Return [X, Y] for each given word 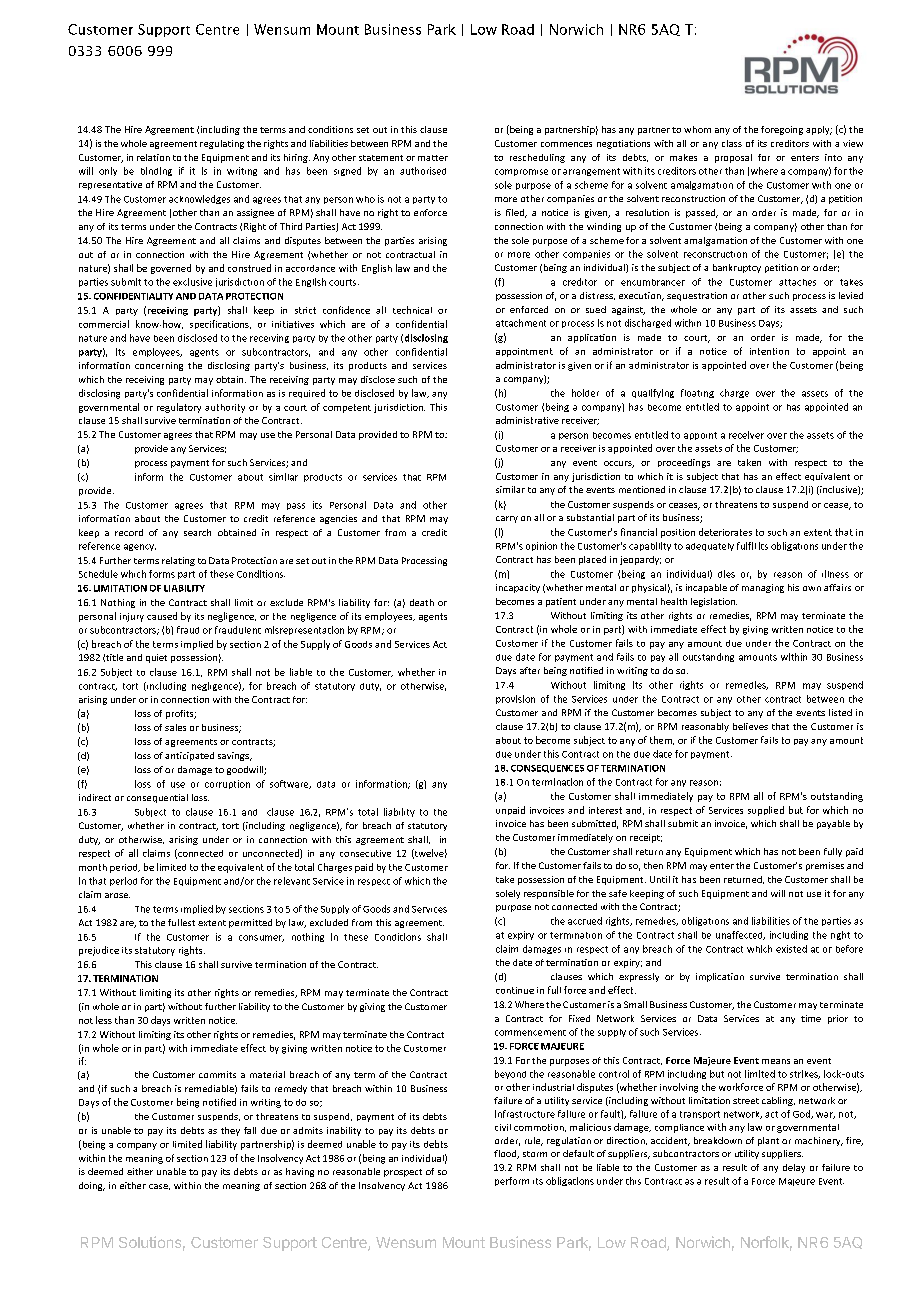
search [197, 532]
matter [433, 158]
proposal [733, 158]
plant [768, 1141]
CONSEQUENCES [547, 769]
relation [153, 157]
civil [503, 1127]
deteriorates [725, 532]
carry [507, 519]
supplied [766, 811]
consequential [157, 798]
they [230, 1131]
